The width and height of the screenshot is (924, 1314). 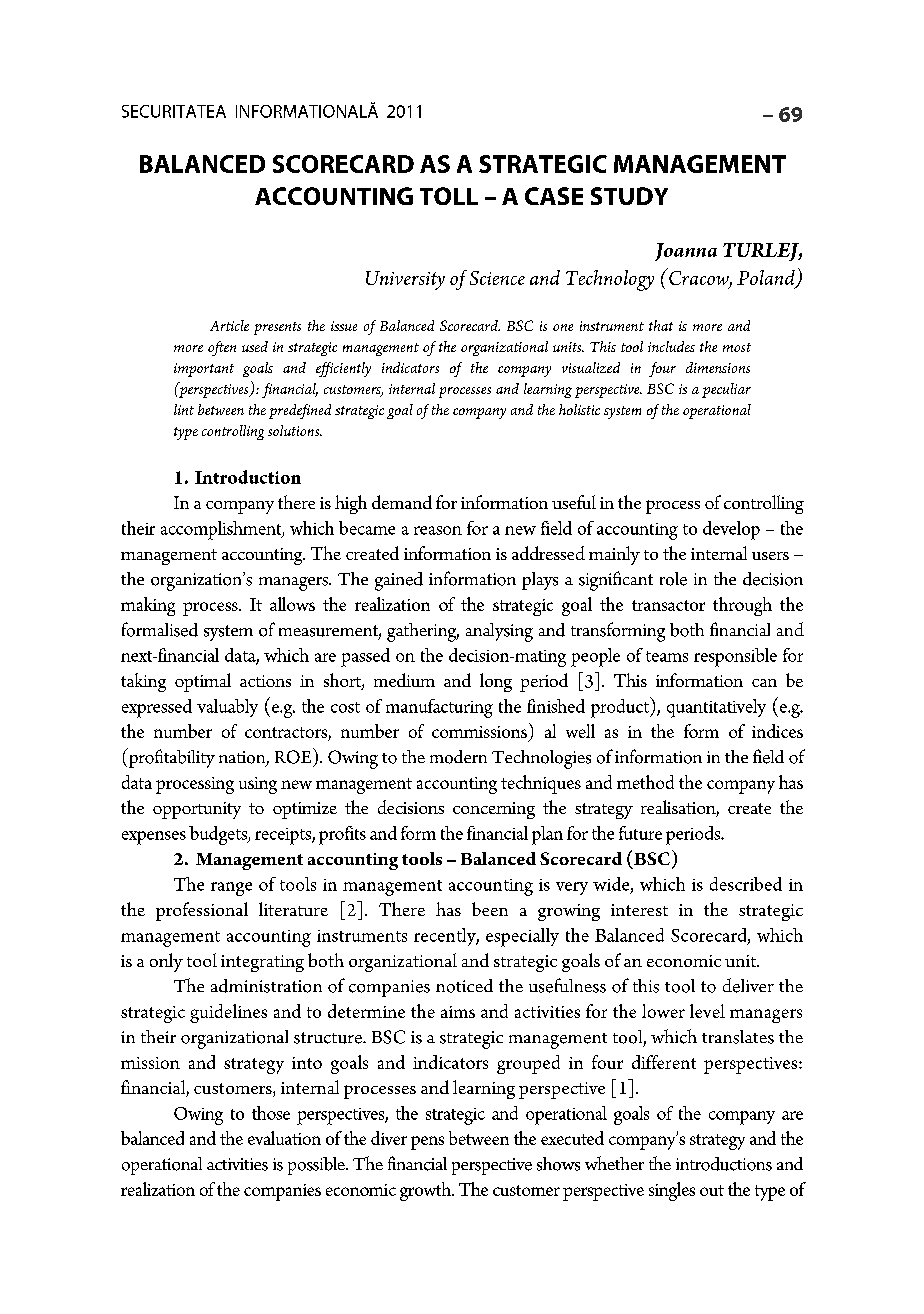 I want to click on evaluation, so click(x=284, y=1138).
